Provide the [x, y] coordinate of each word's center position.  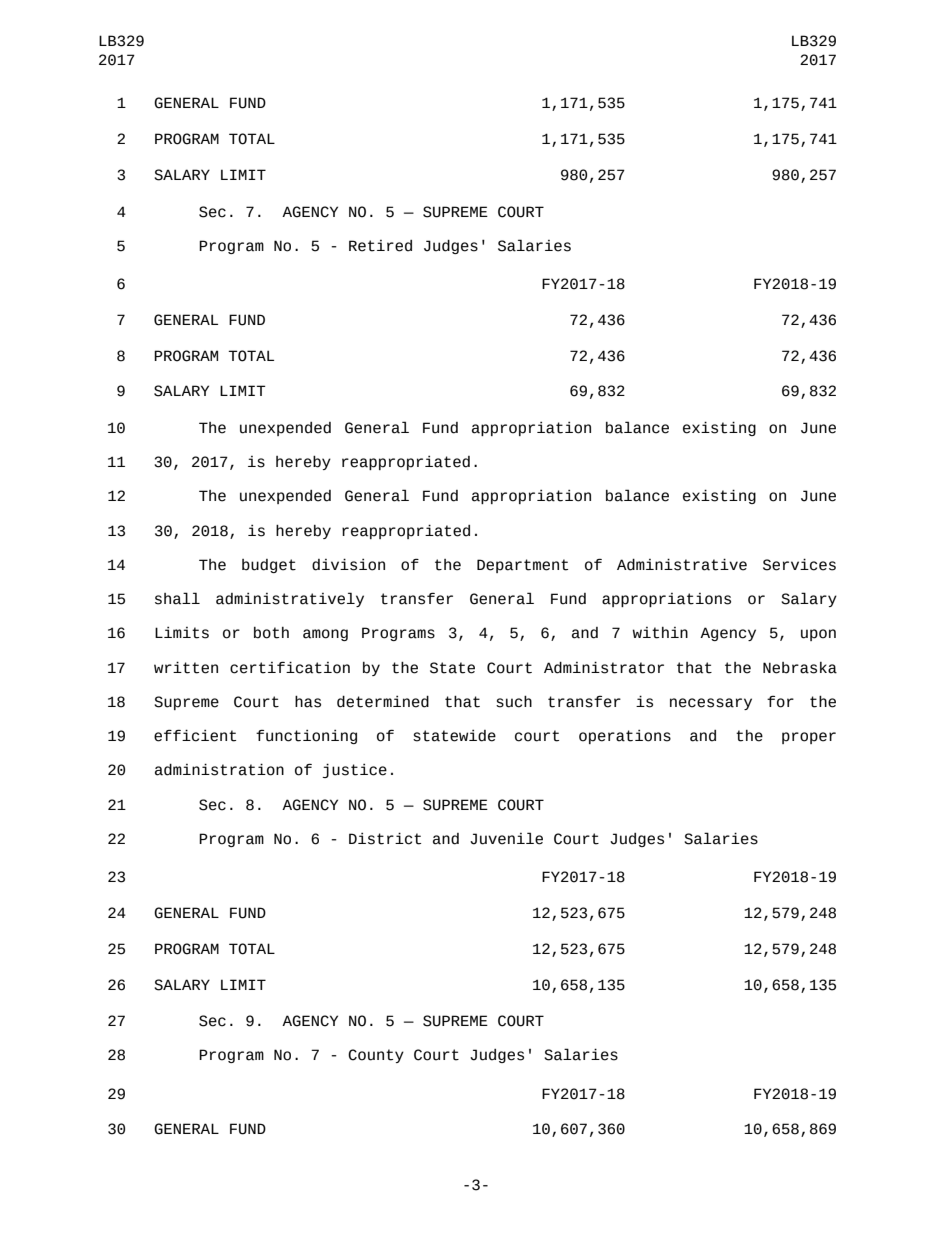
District [385, 838]
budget [269, 566]
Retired [380, 246]
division [348, 564]
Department [522, 566]
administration [219, 769]
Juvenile [506, 838]
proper [809, 738]
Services [799, 564]
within [660, 633]
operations [625, 737]
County [376, 1056]
